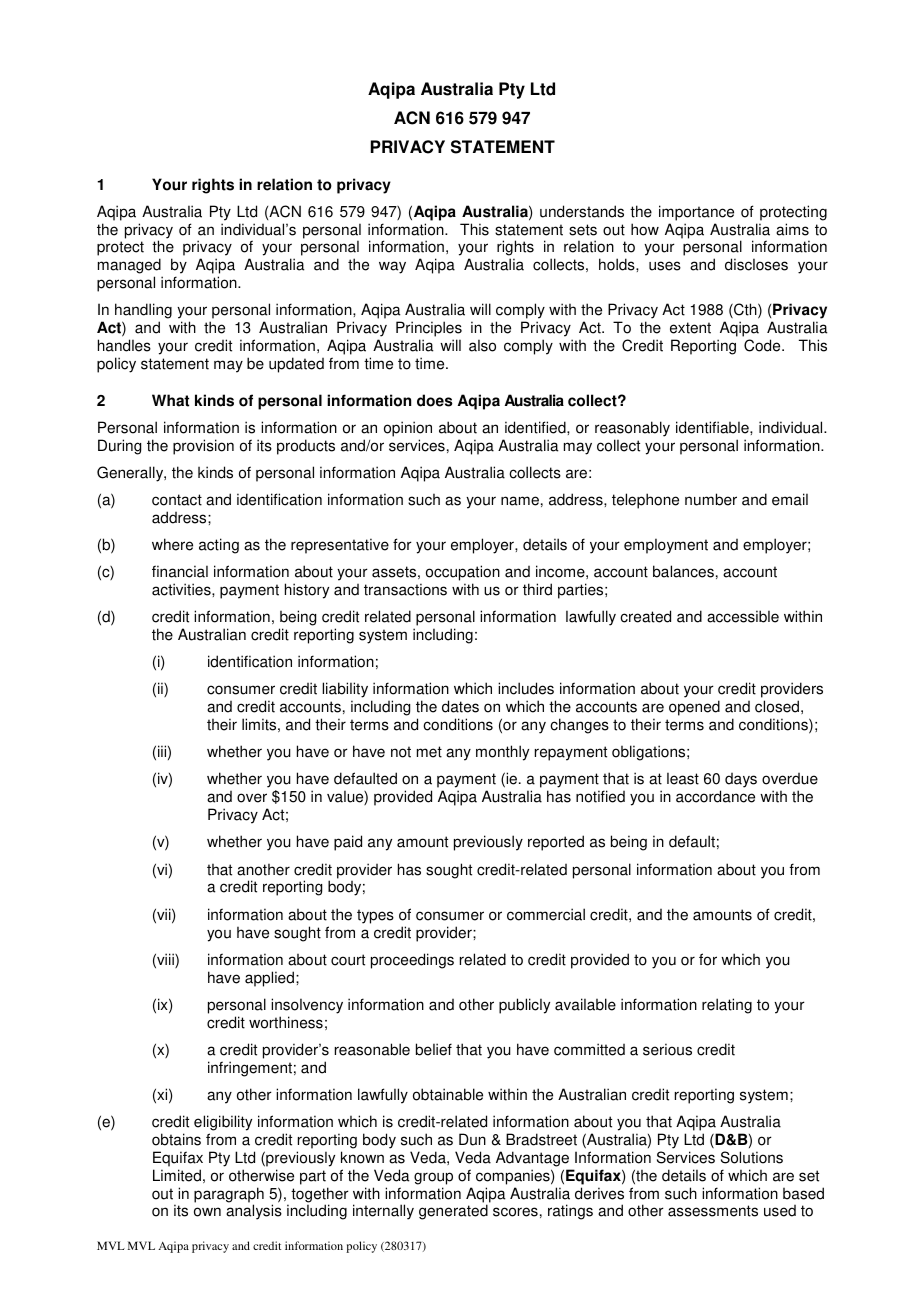 This page has width=924, height=1308. I want to click on paid, so click(348, 843).
